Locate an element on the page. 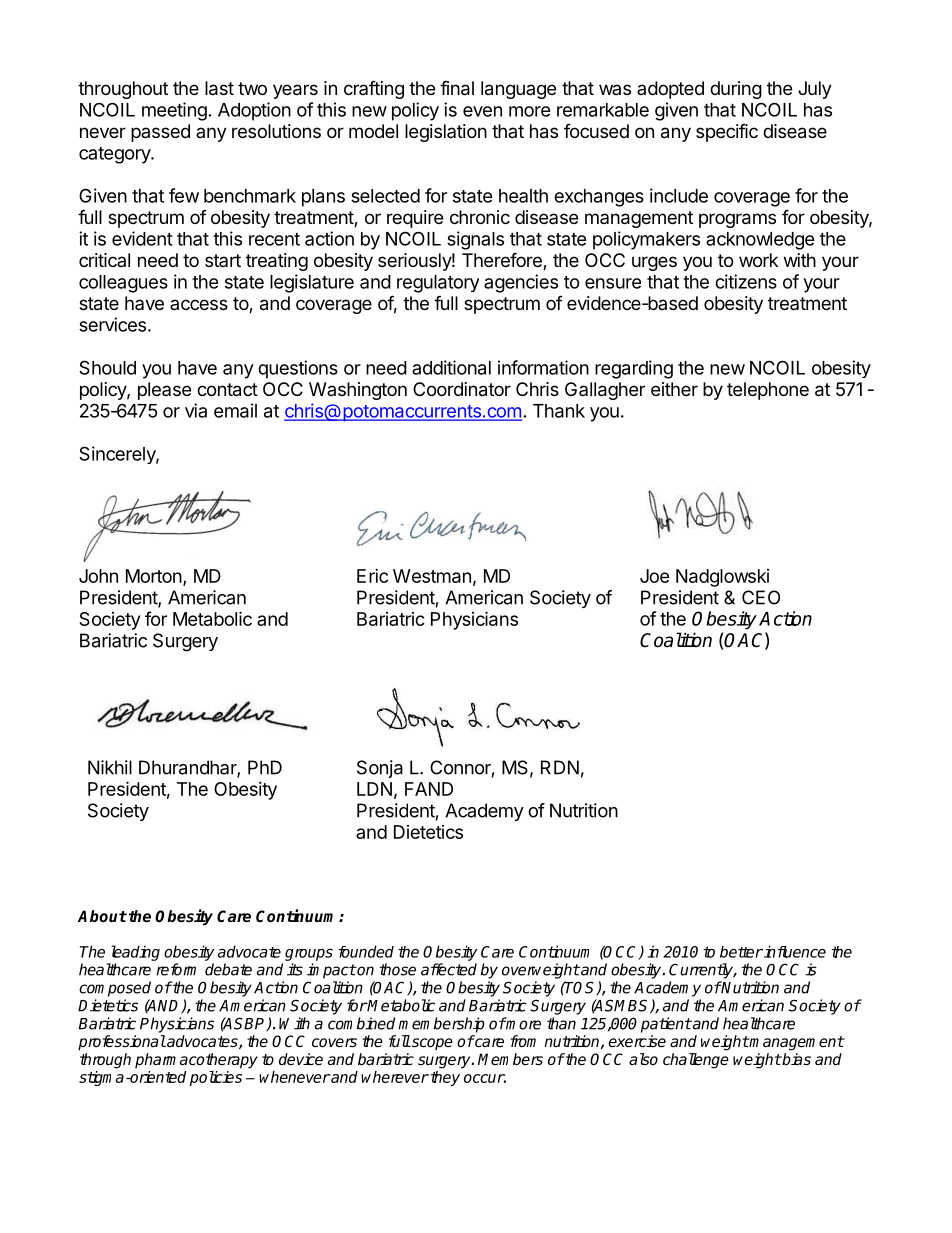 This image has width=952, height=1233. meeting is located at coordinates (174, 111).
